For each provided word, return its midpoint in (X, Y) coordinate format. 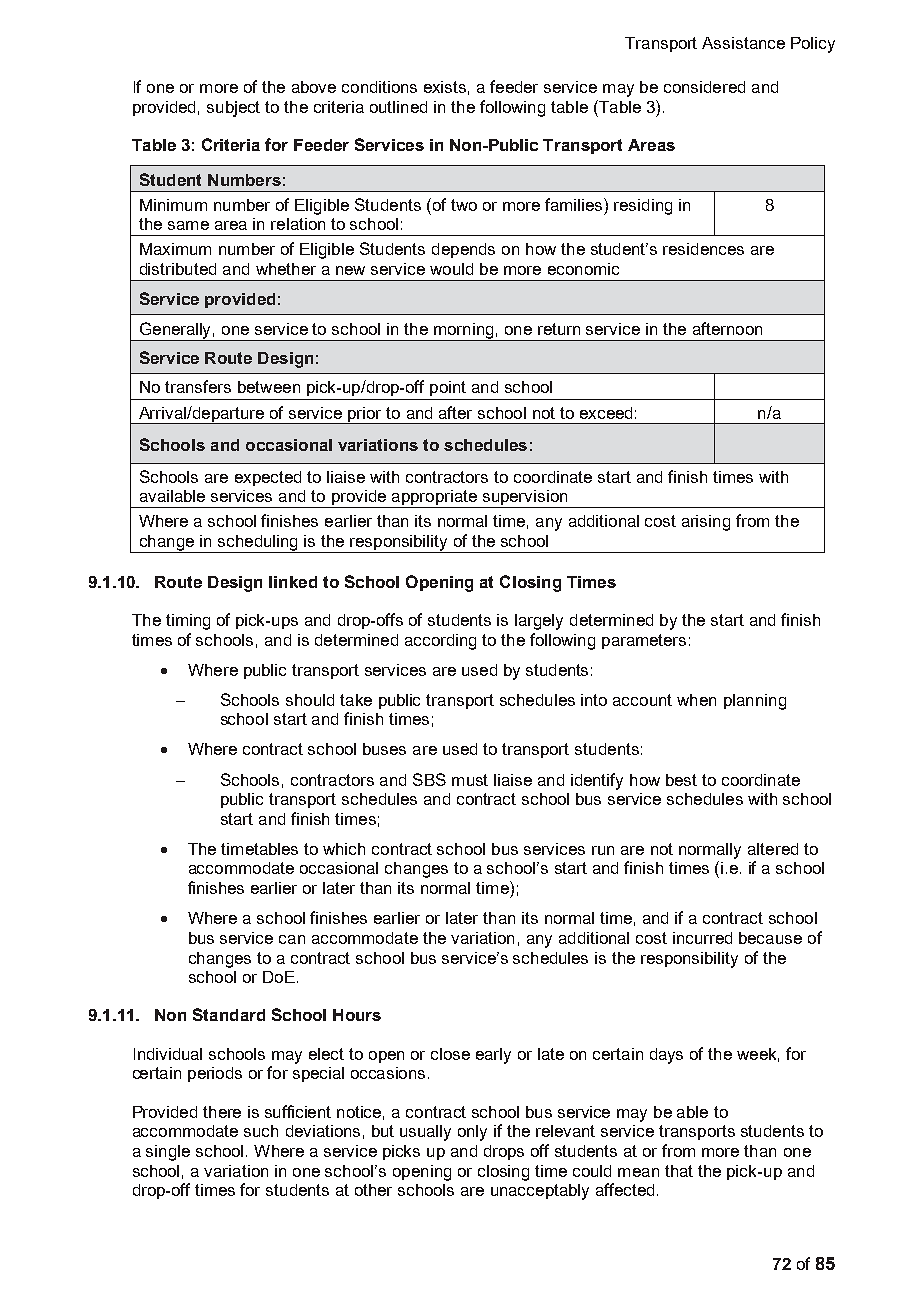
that (679, 1171)
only (472, 1133)
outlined (398, 107)
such (261, 1131)
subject (233, 109)
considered (704, 87)
